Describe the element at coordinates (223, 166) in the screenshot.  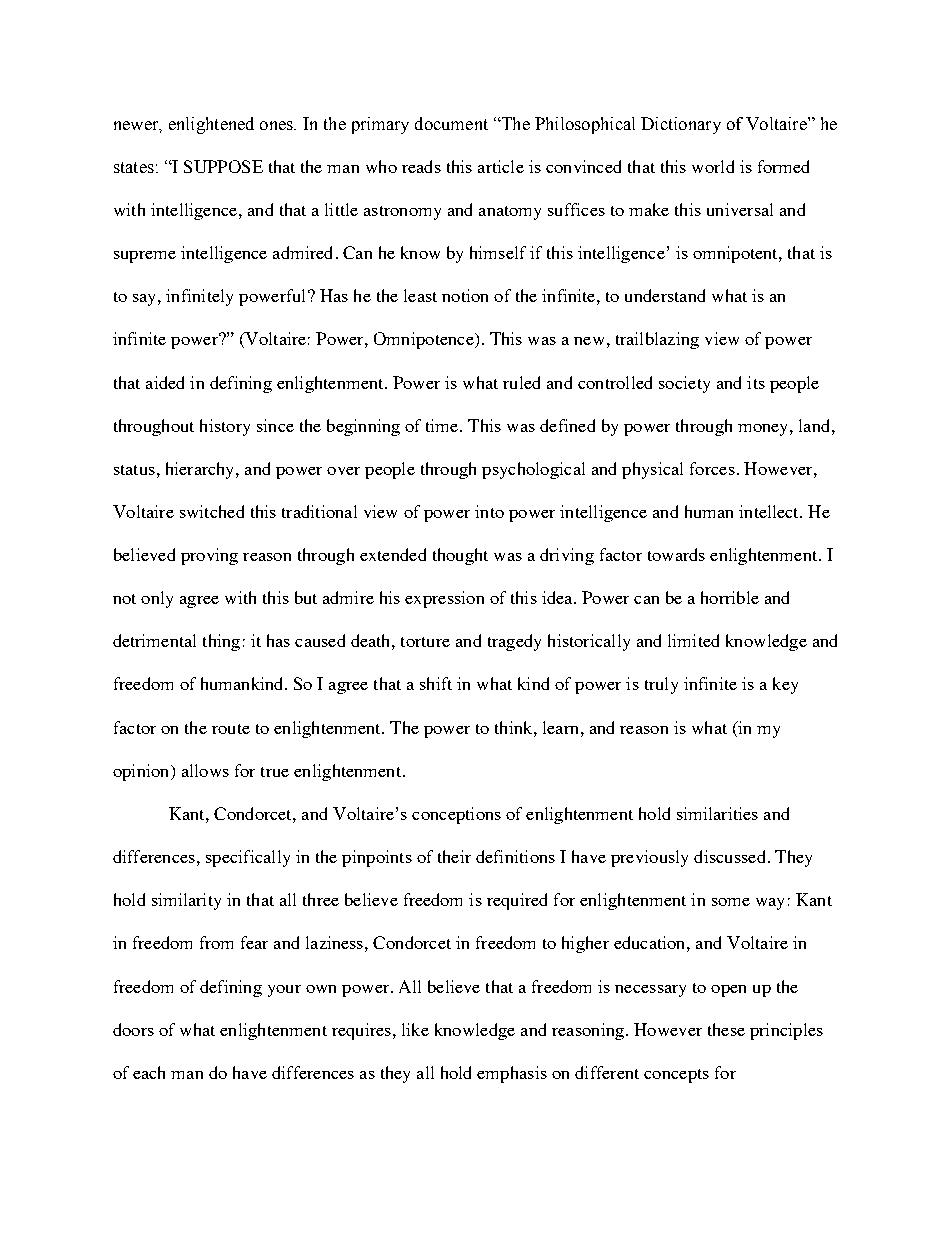
I see `SUPPOSE` at that location.
